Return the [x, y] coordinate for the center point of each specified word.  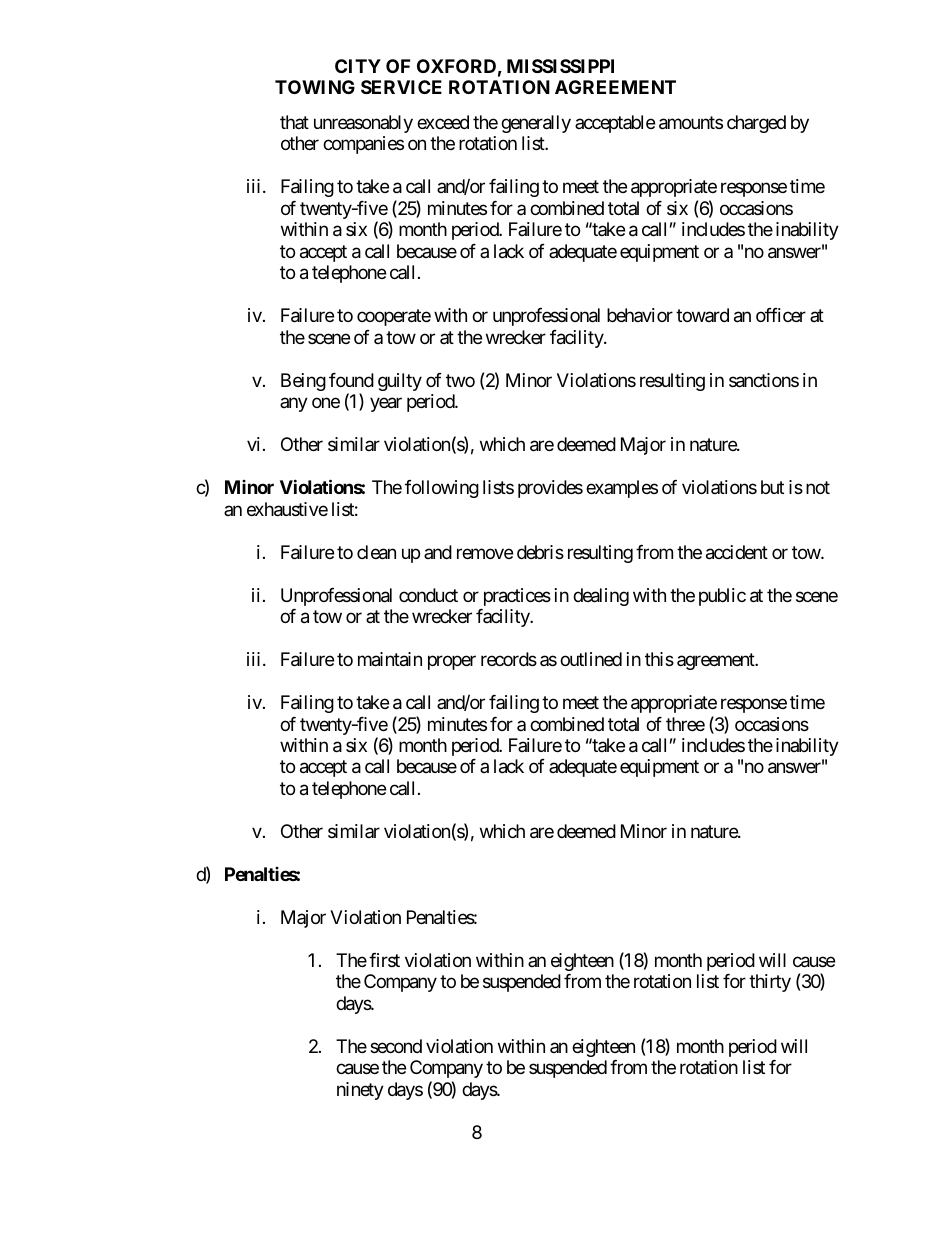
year [386, 405]
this [659, 659]
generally [536, 124]
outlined [591, 659]
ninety [360, 1091]
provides [550, 489]
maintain [390, 659]
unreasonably [363, 124]
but [772, 487]
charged [756, 124]
